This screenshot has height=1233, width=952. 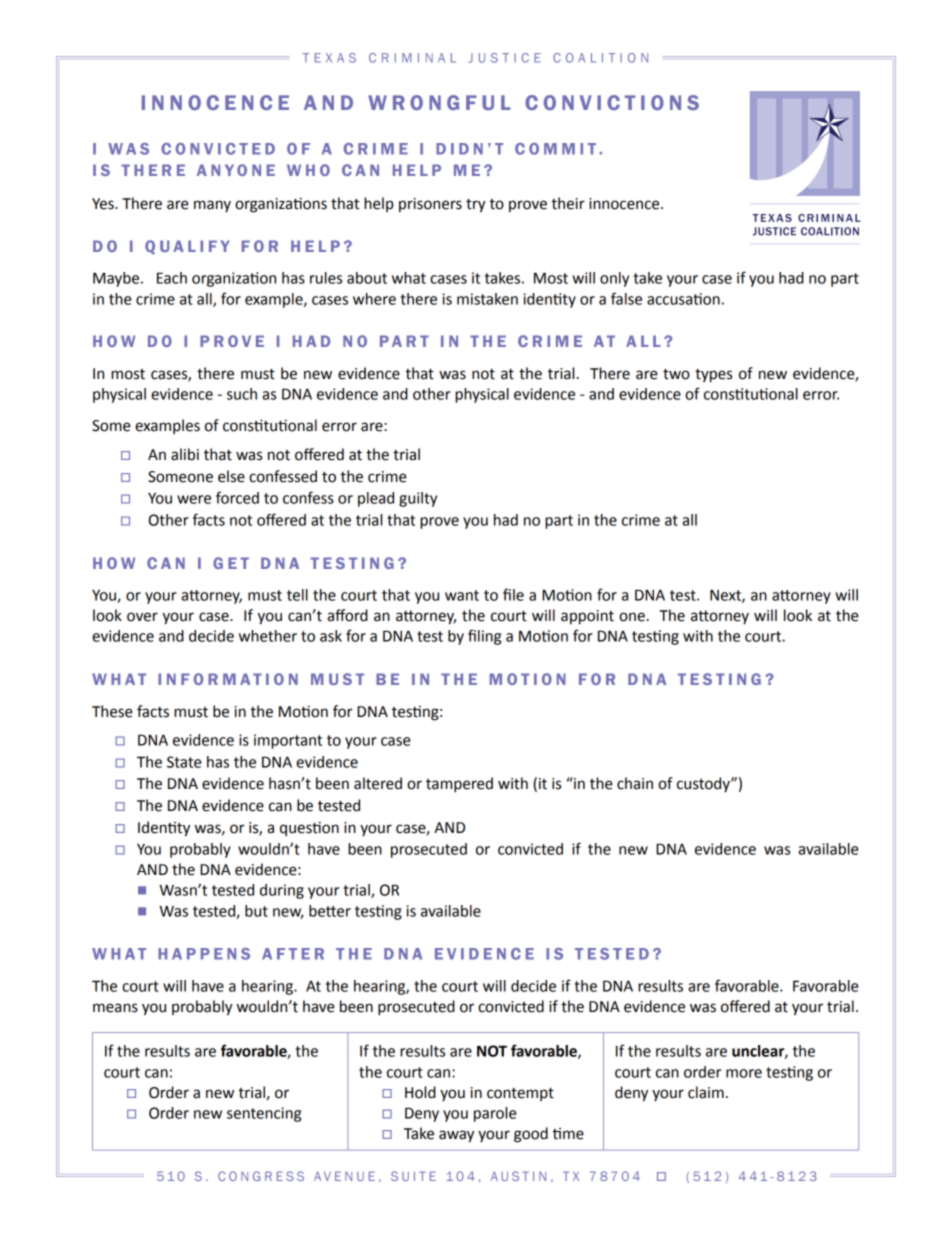 What do you see at coordinates (706, 1092) in the screenshot?
I see `claim` at bounding box center [706, 1092].
